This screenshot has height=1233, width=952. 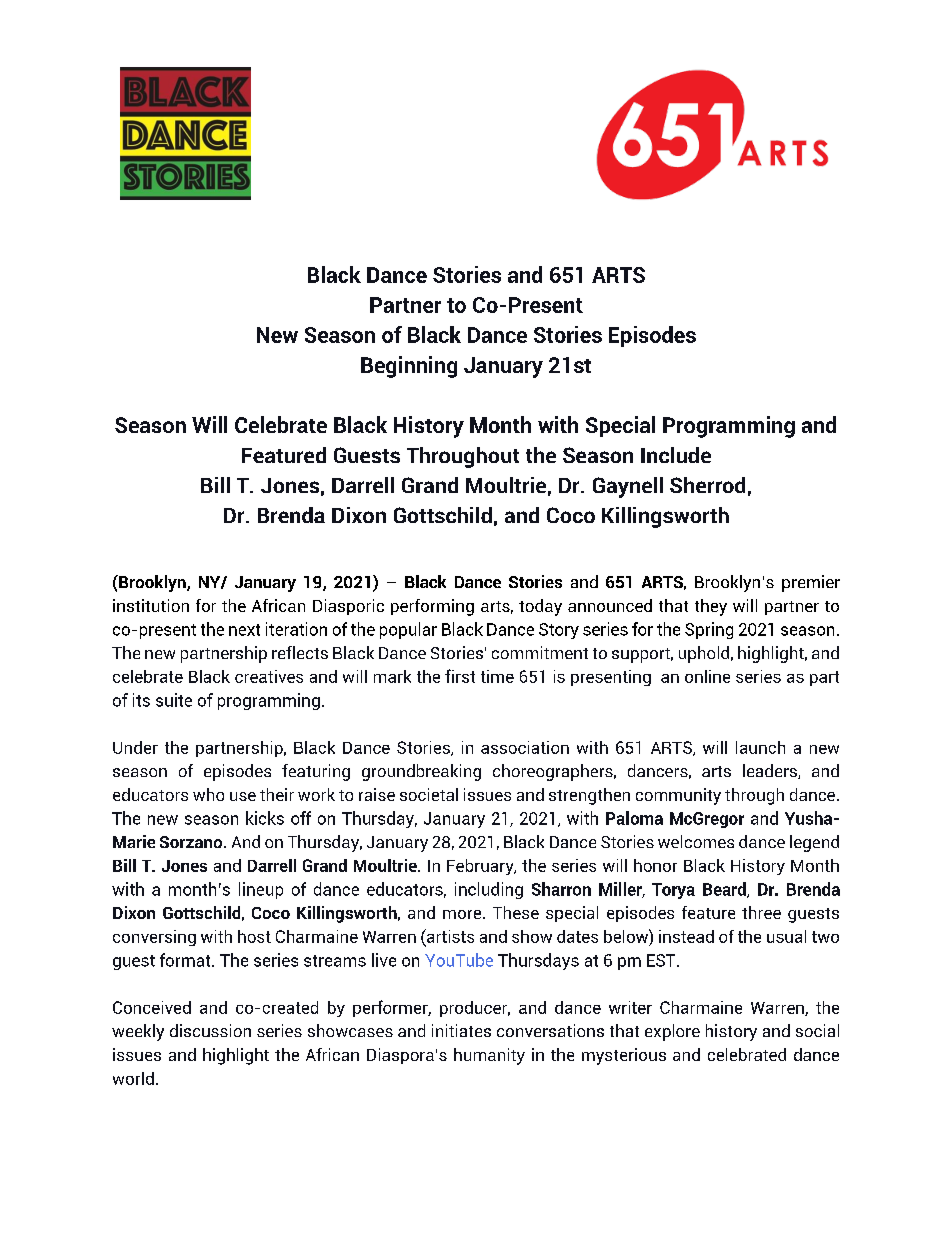 I want to click on Sherrod, so click(x=707, y=485).
